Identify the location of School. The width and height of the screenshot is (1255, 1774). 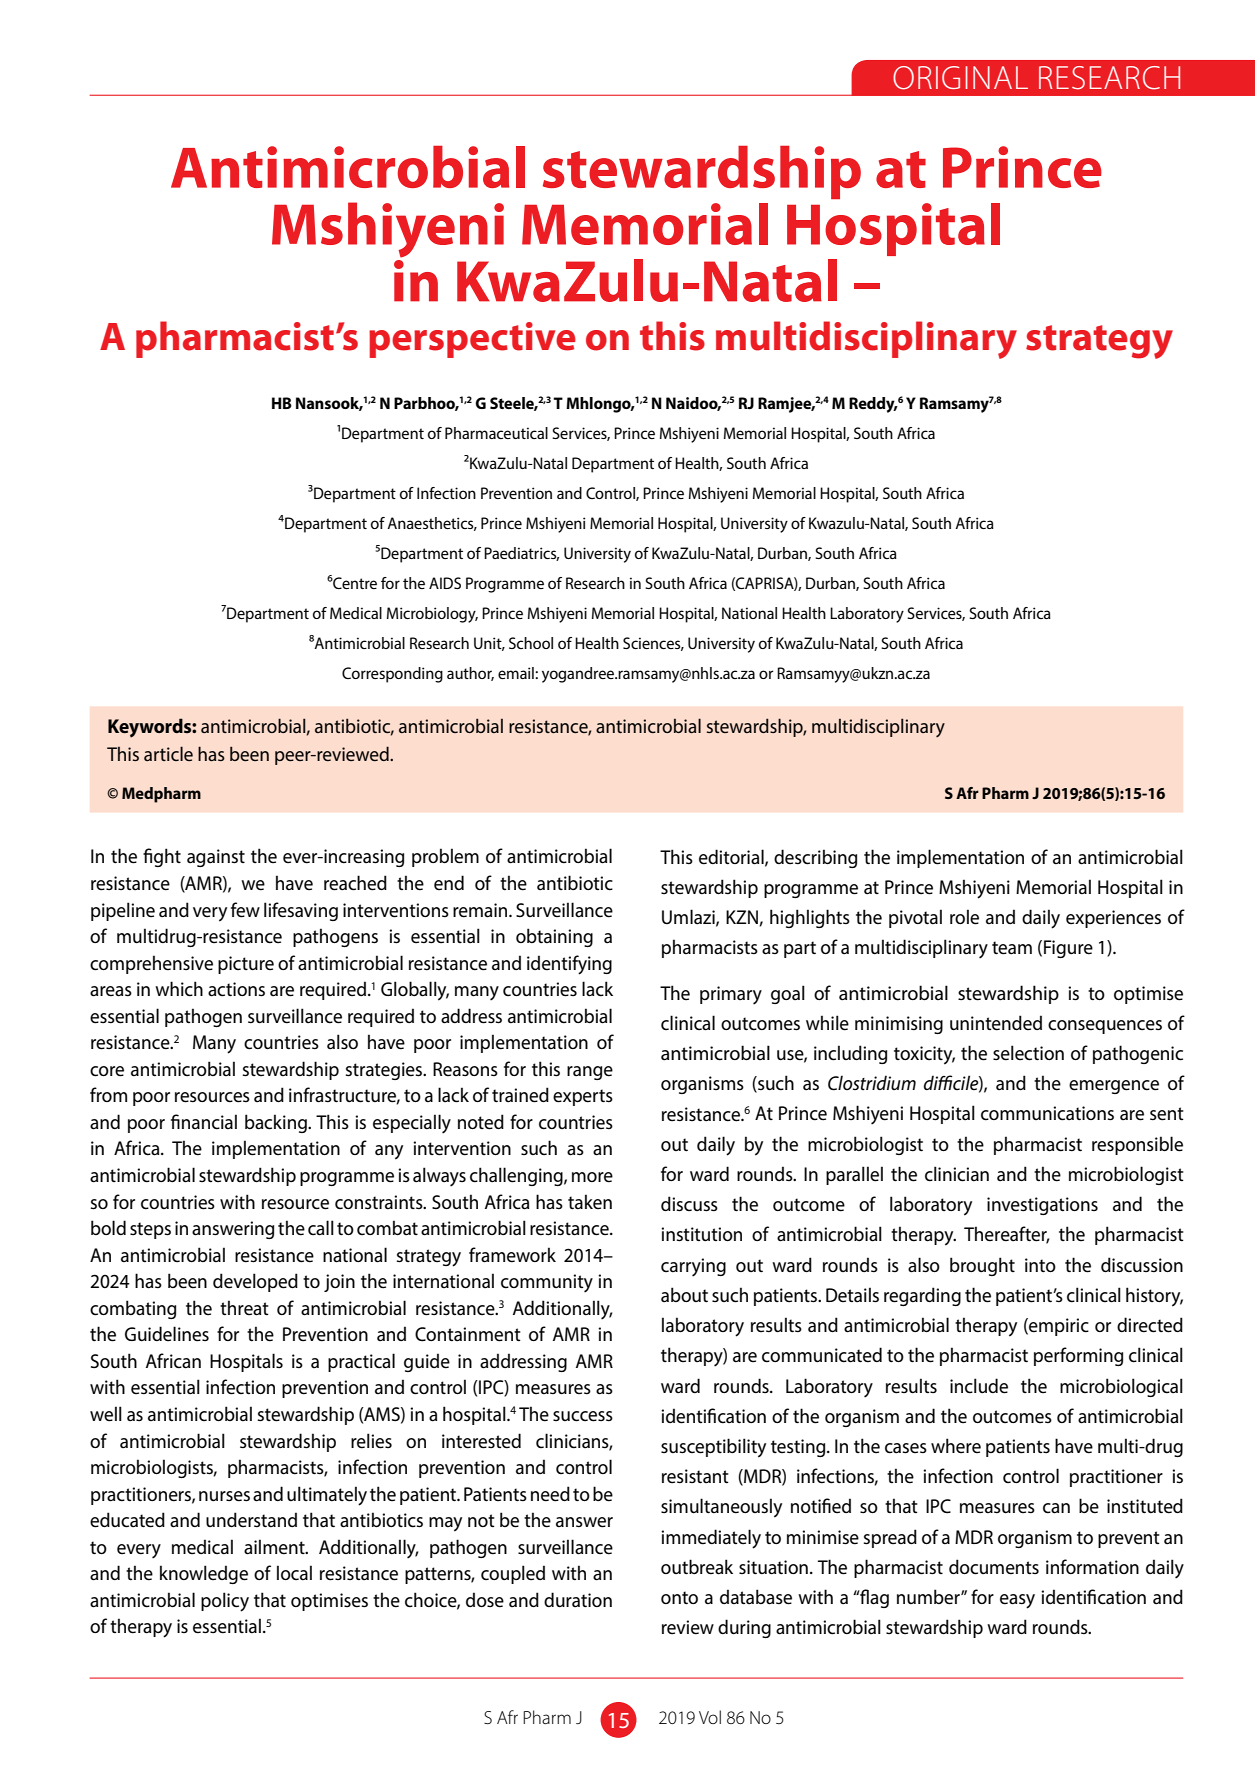
(531, 643).
